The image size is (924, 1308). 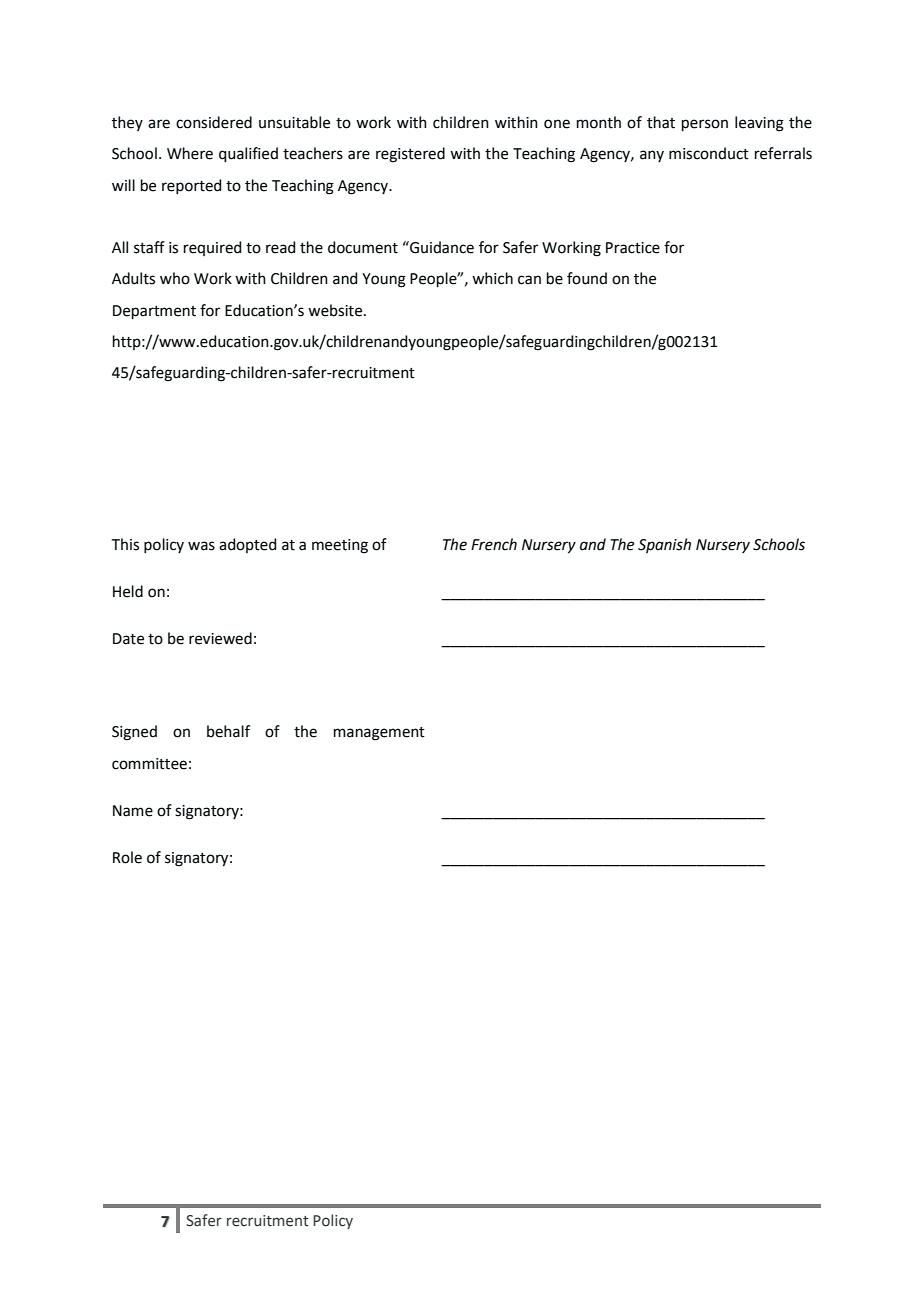 I want to click on Spanish, so click(x=664, y=545).
